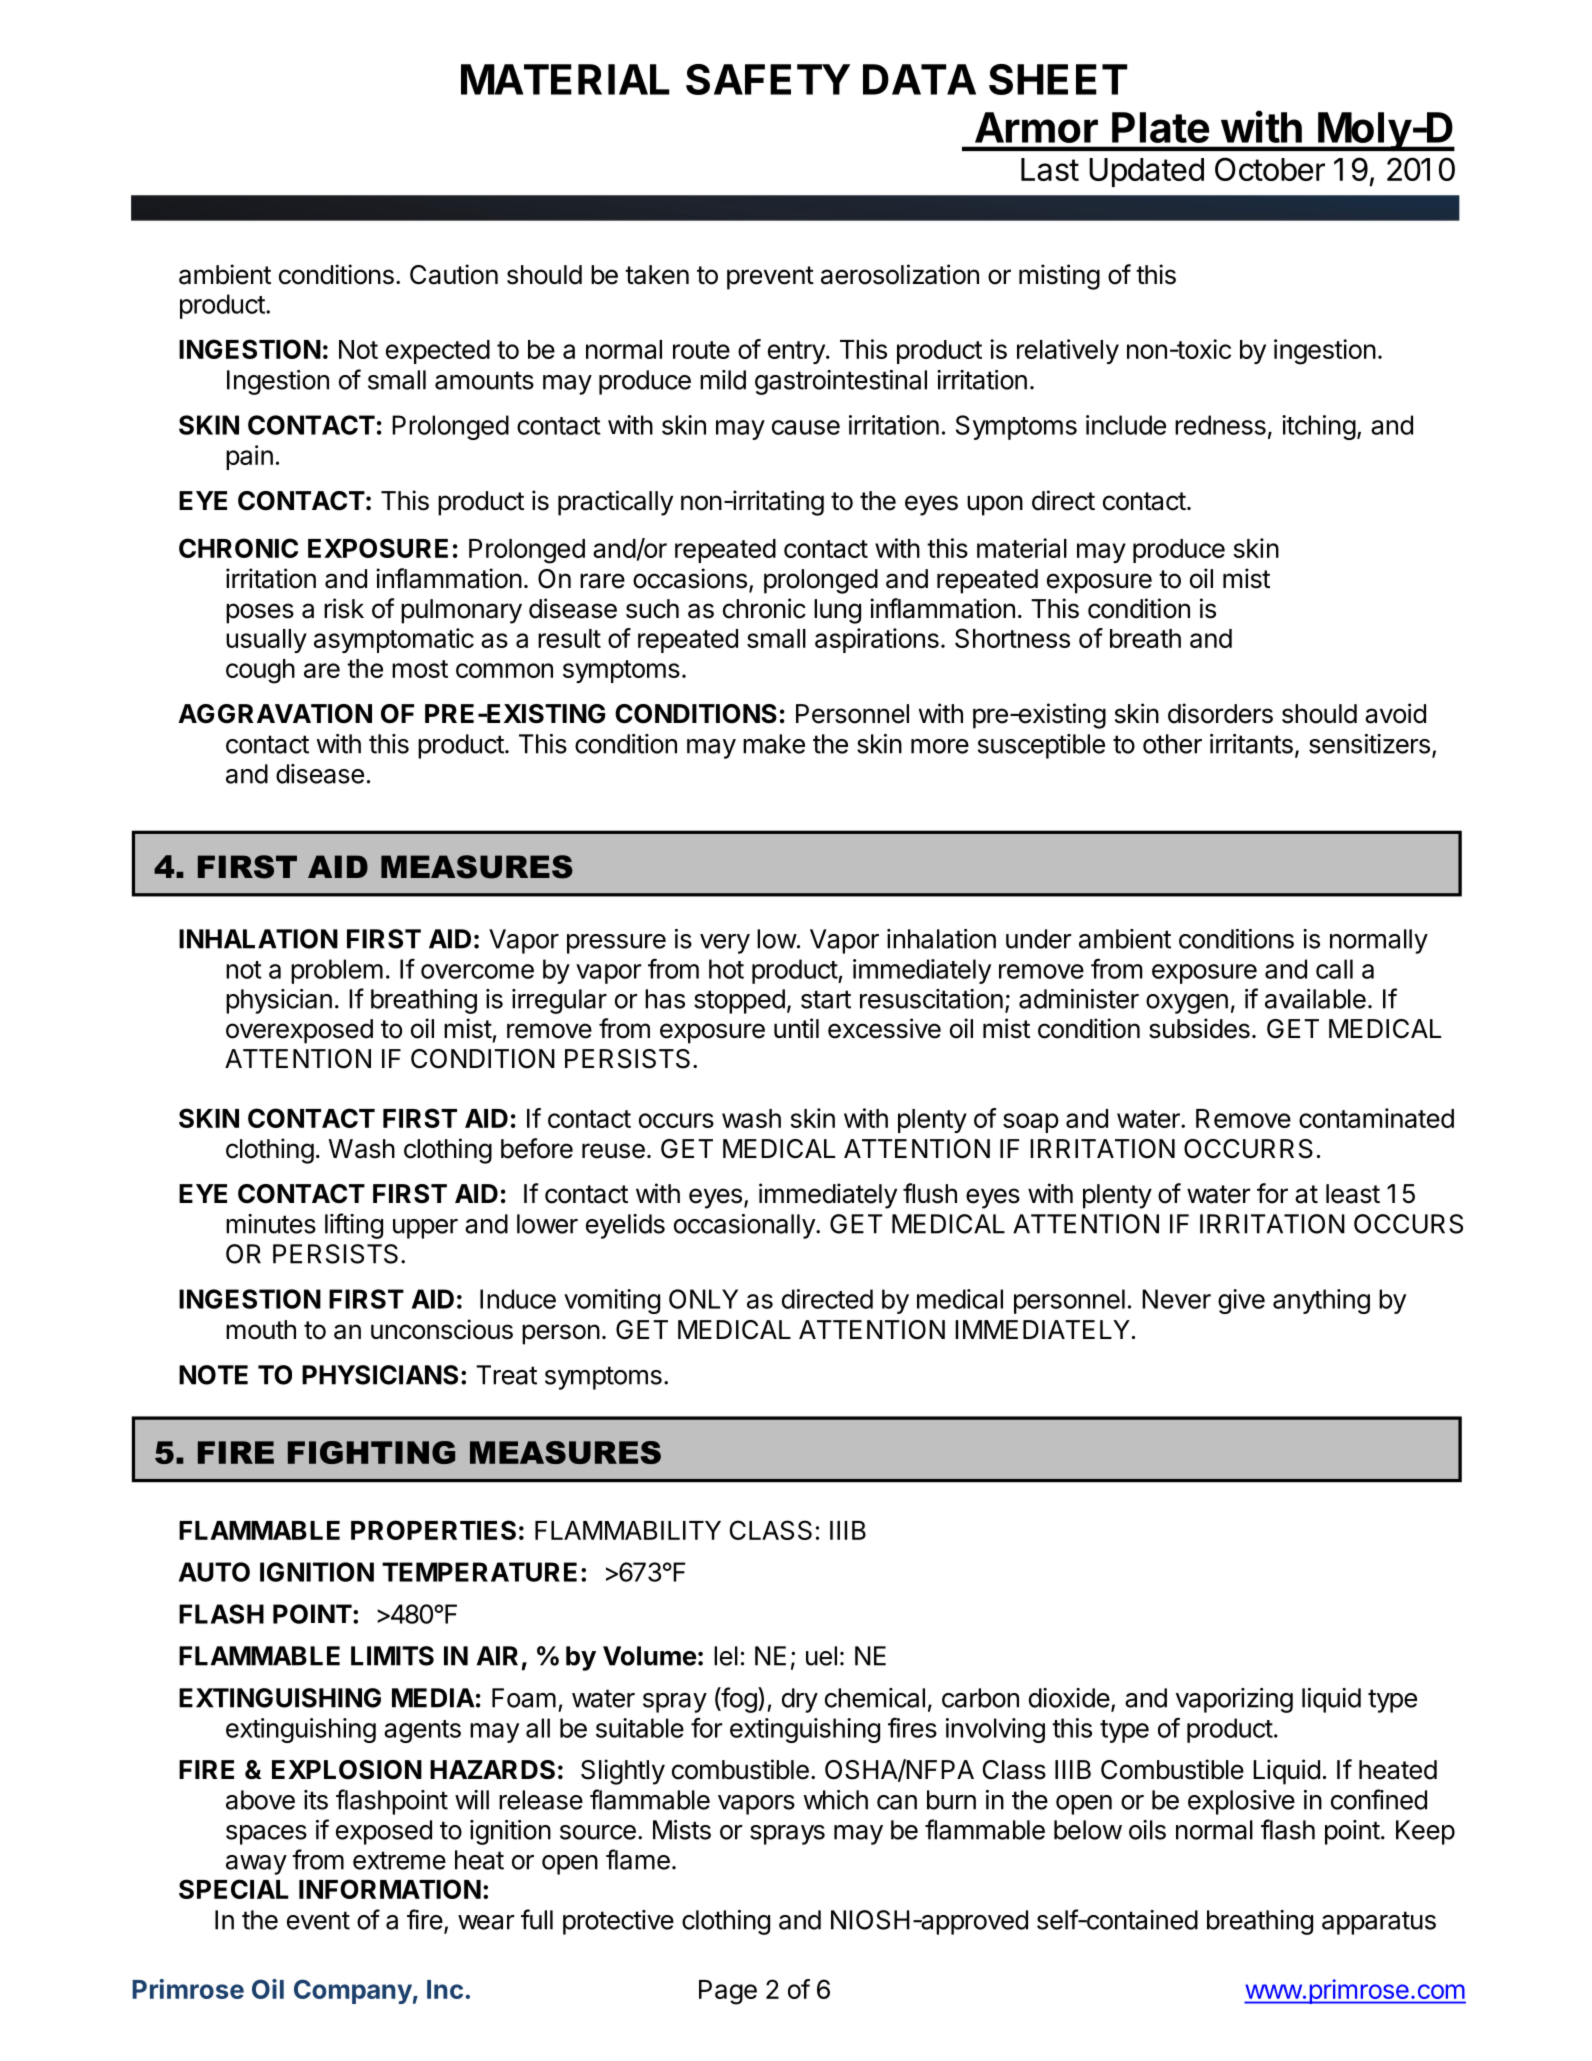 The image size is (1592, 2061). I want to click on problem, so click(337, 971).
